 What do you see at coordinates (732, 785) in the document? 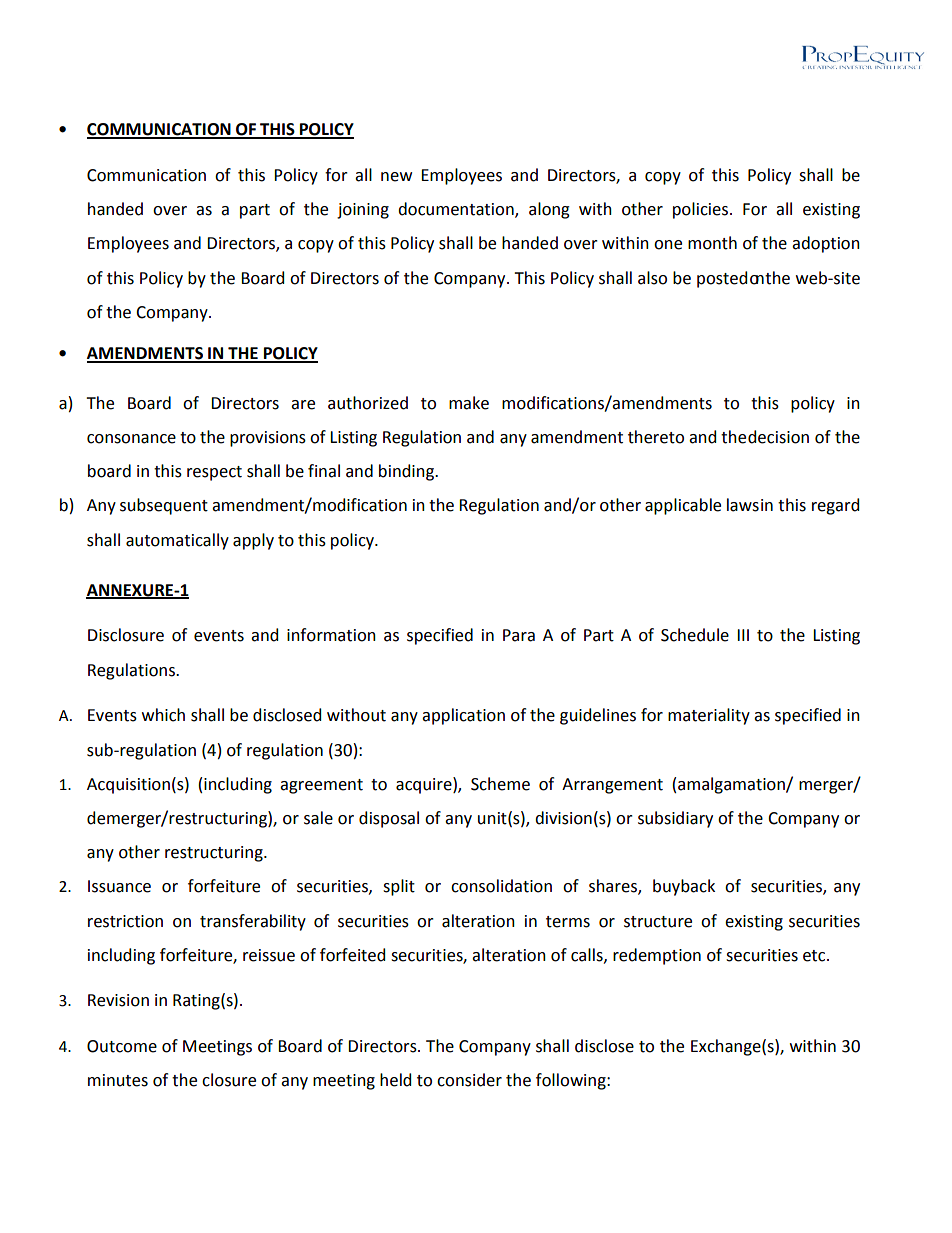
I see `amalgamation` at bounding box center [732, 785].
